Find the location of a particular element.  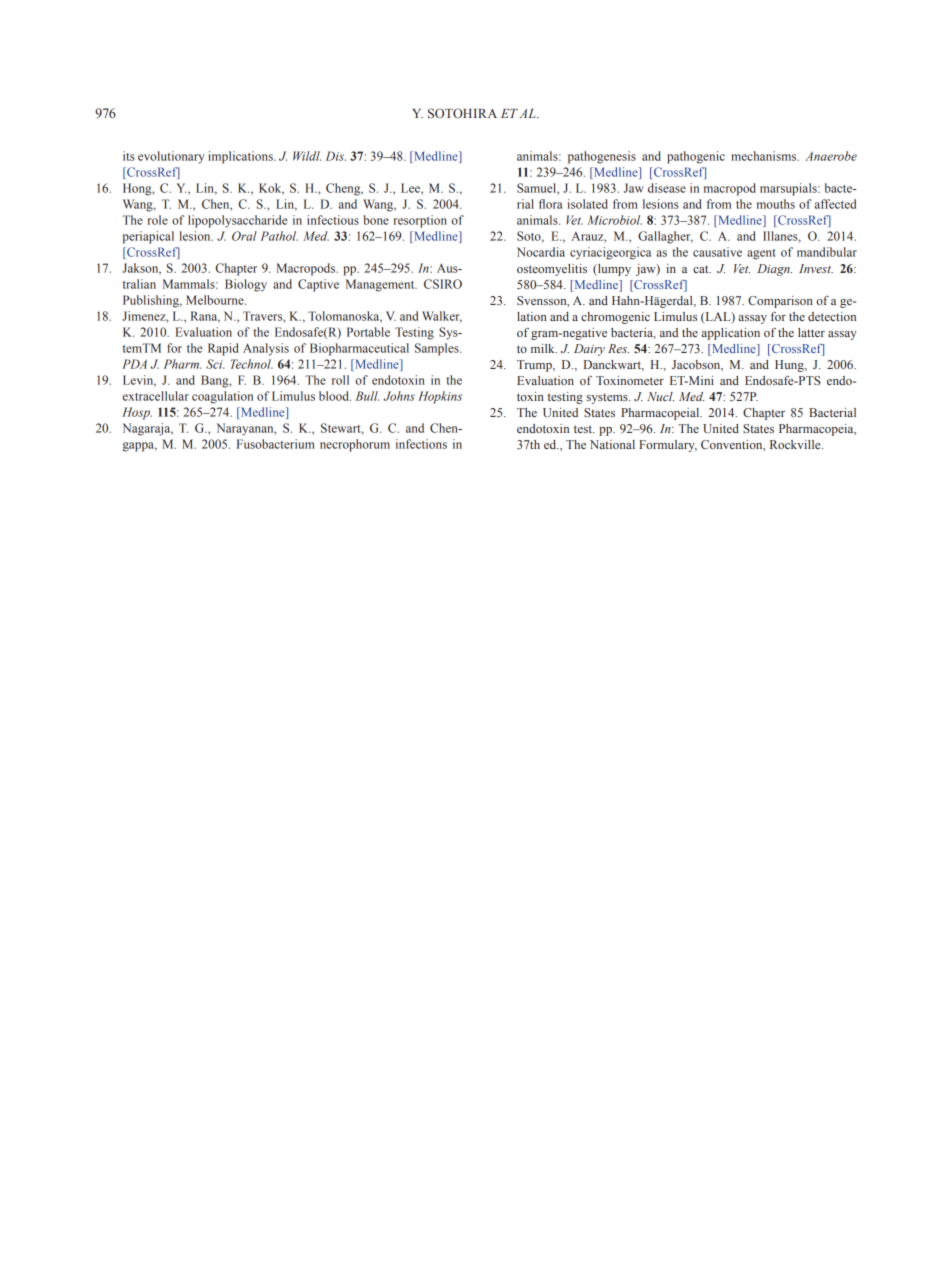

infections is located at coordinates (421, 444).
